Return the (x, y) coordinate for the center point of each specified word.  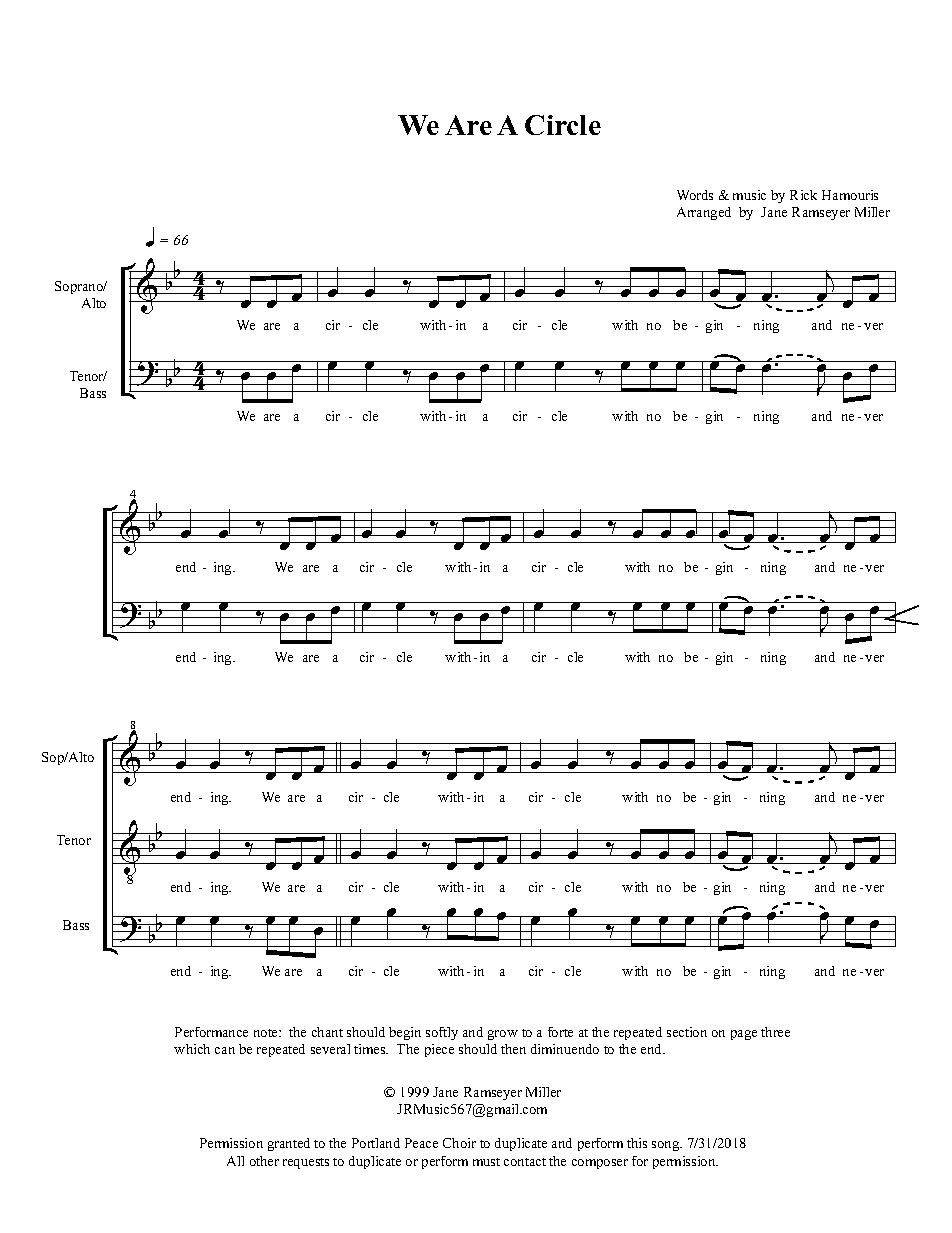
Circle (563, 125)
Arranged (704, 213)
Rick (803, 195)
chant (327, 1032)
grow (503, 1035)
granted (289, 1144)
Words (695, 195)
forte (560, 1032)
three (775, 1032)
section (687, 1032)
